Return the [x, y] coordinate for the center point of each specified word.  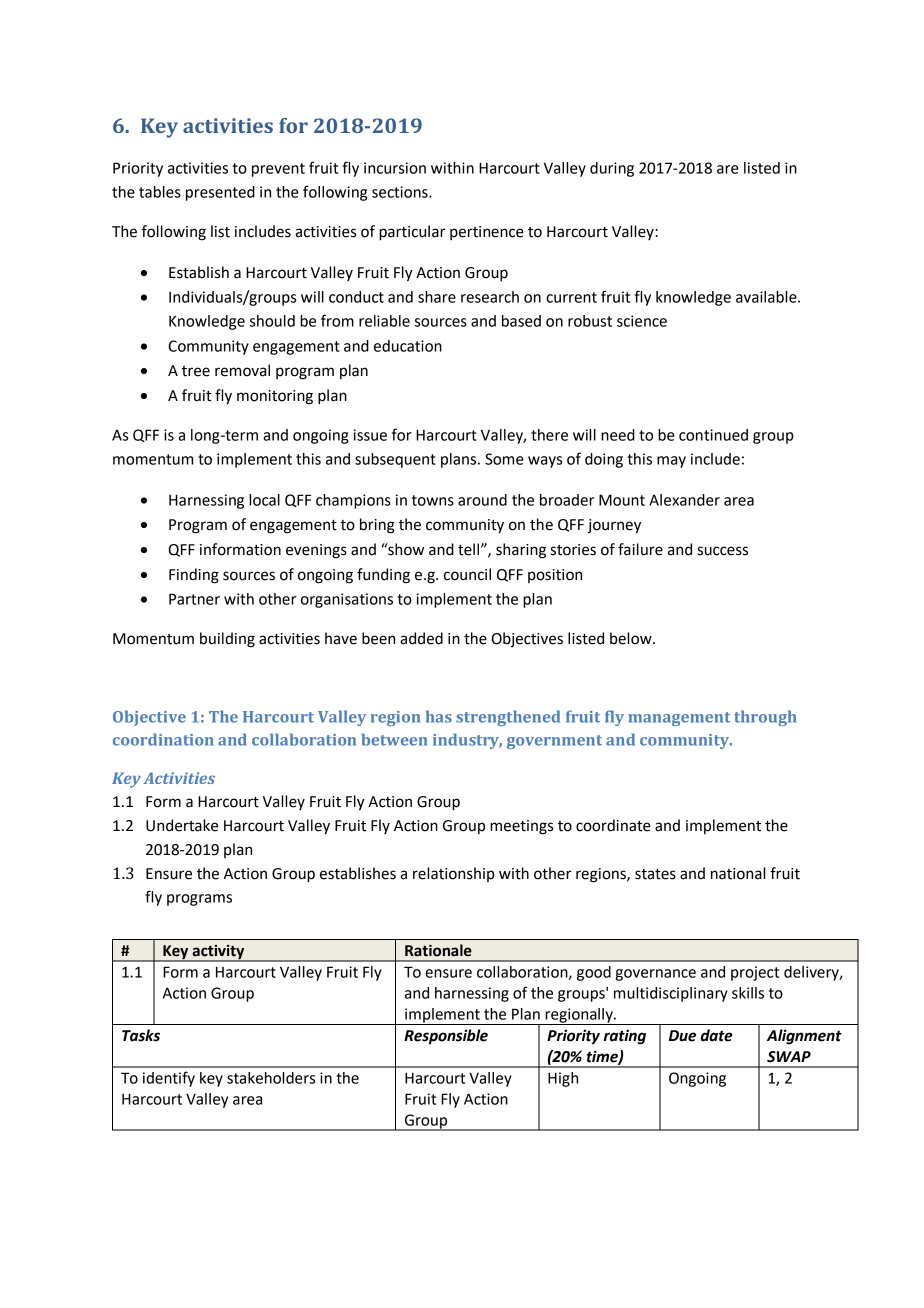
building [227, 640]
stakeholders [271, 1078]
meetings [521, 827]
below [632, 638]
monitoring [275, 397]
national [738, 873]
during [612, 169]
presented [220, 193]
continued [713, 435]
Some [504, 459]
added [421, 638]
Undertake [182, 825]
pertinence [487, 233]
